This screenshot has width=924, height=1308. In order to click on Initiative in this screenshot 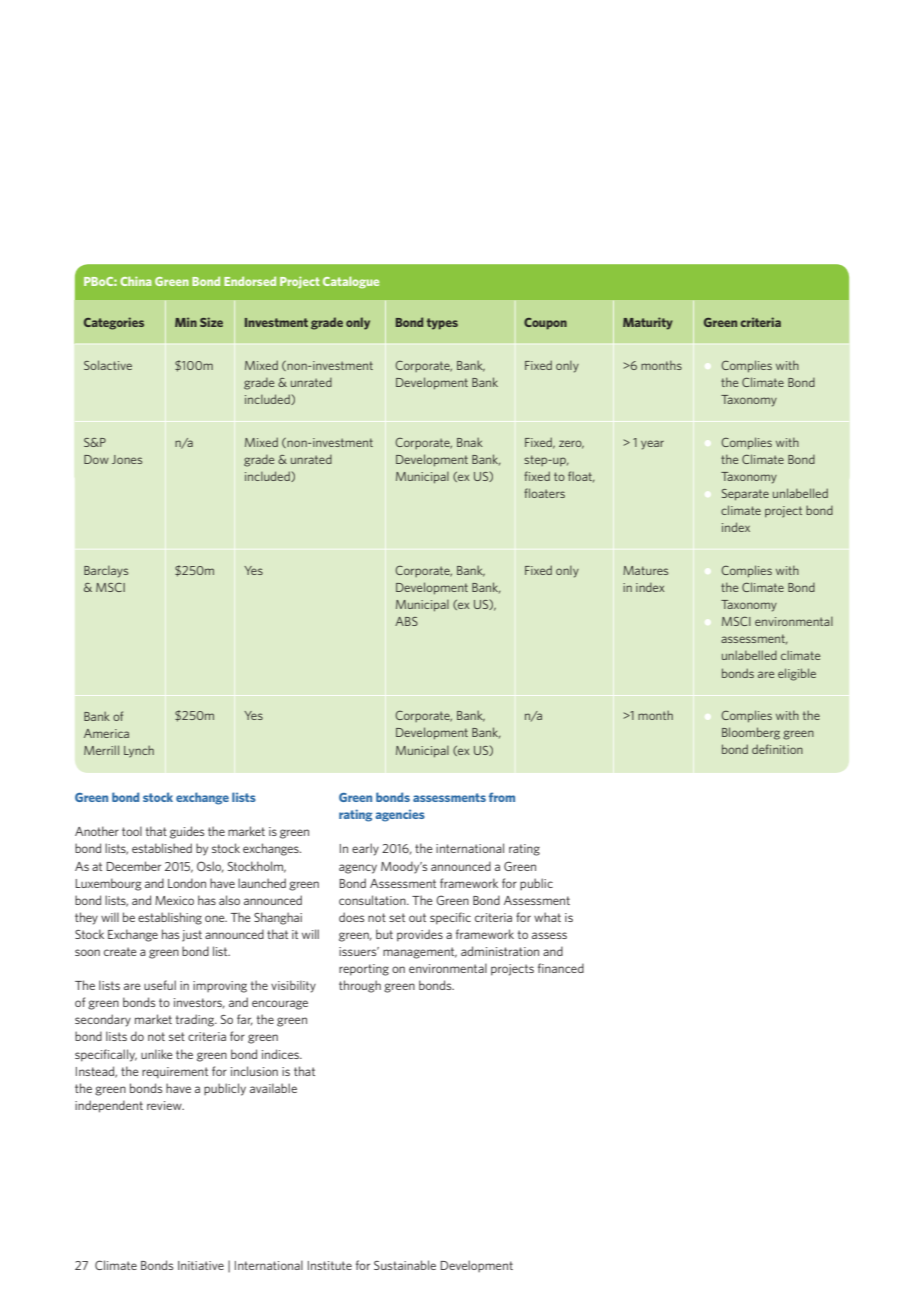, I will do `click(201, 1265)`.
